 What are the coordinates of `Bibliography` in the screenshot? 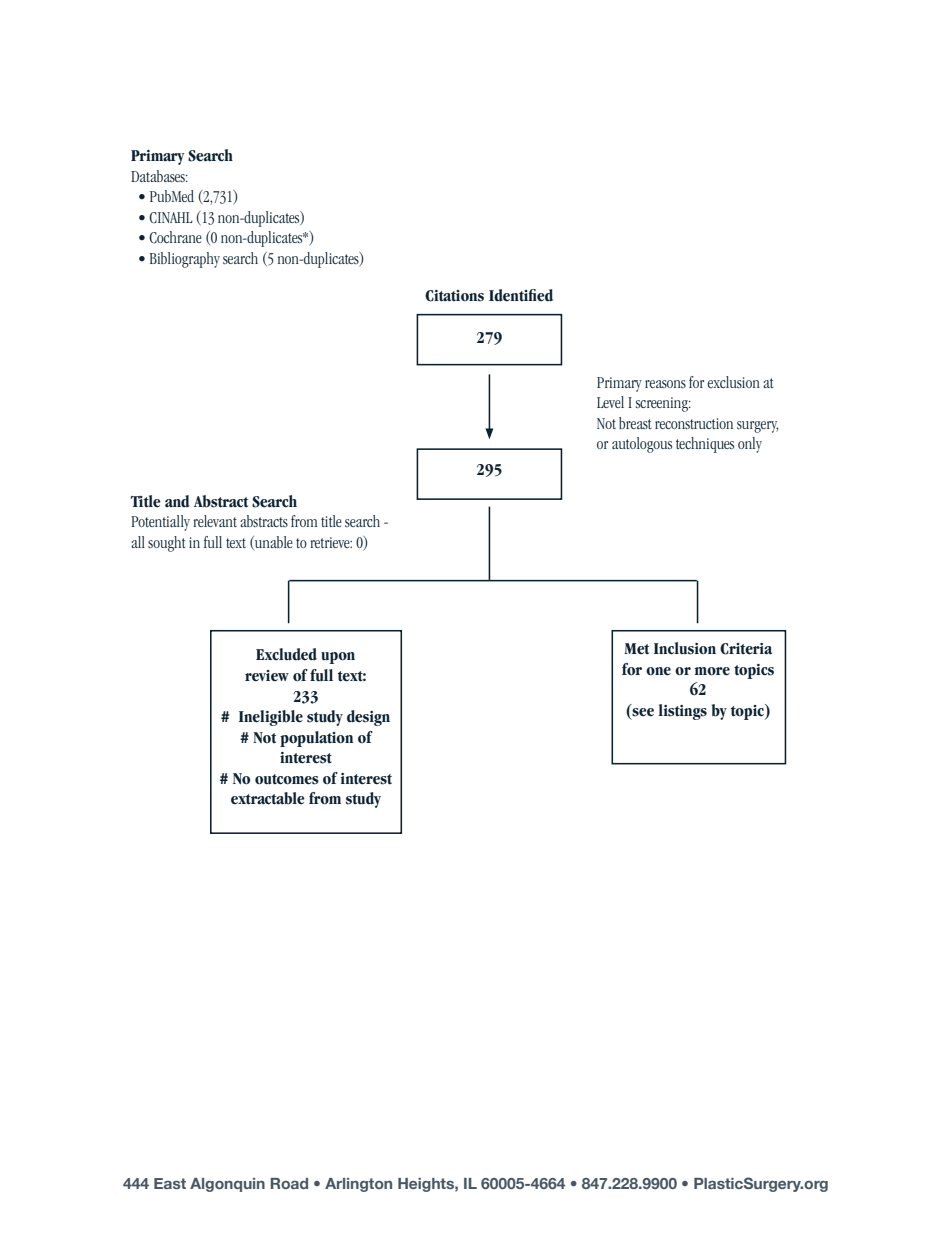 It's located at (185, 260).
